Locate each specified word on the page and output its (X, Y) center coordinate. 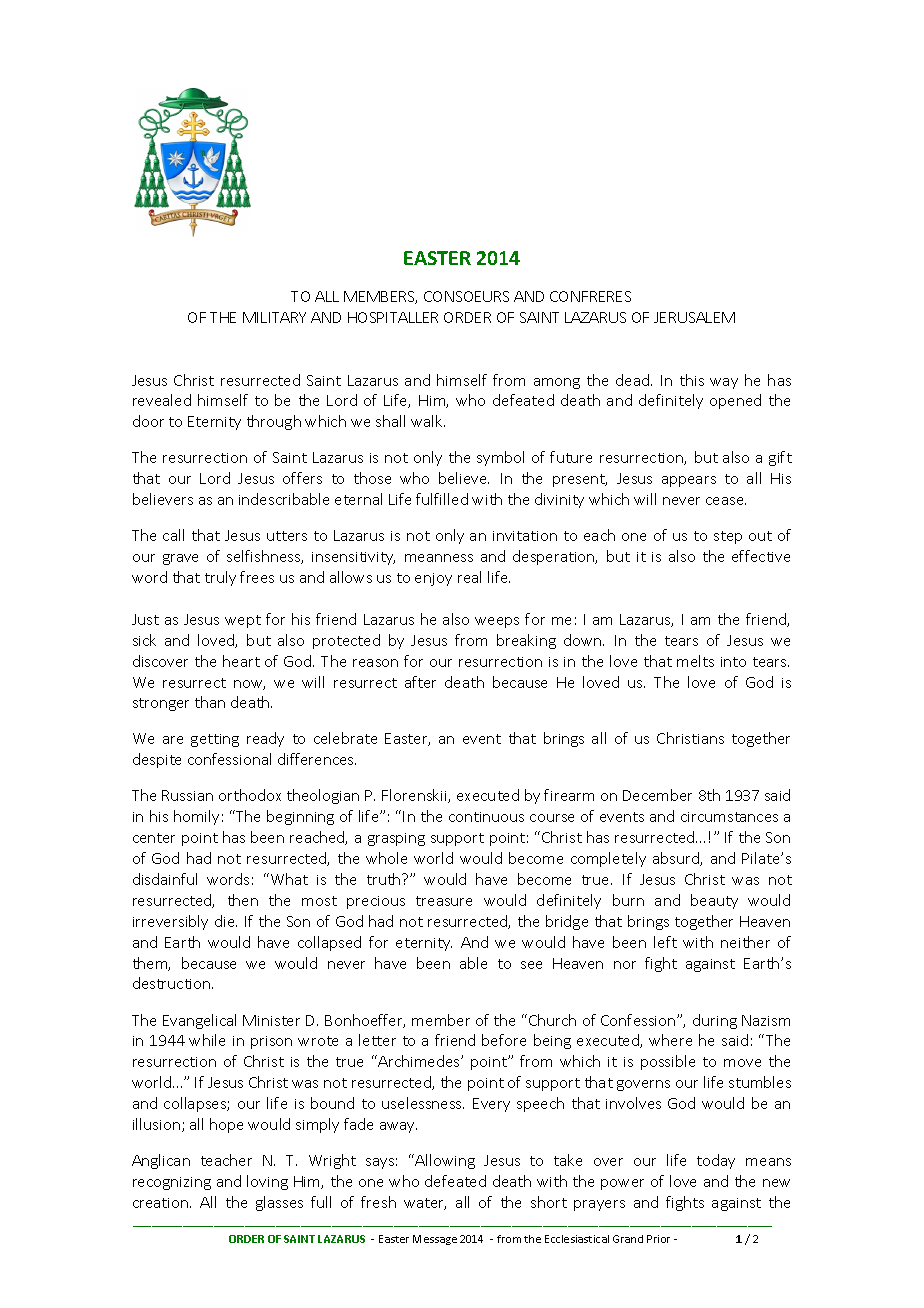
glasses (279, 1203)
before (504, 1040)
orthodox (250, 795)
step (728, 537)
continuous (486, 817)
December (657, 795)
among (557, 383)
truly (220, 578)
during (715, 1021)
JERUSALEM (694, 317)
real (469, 577)
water (425, 1204)
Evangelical (199, 1021)
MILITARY (274, 317)
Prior (658, 1239)
